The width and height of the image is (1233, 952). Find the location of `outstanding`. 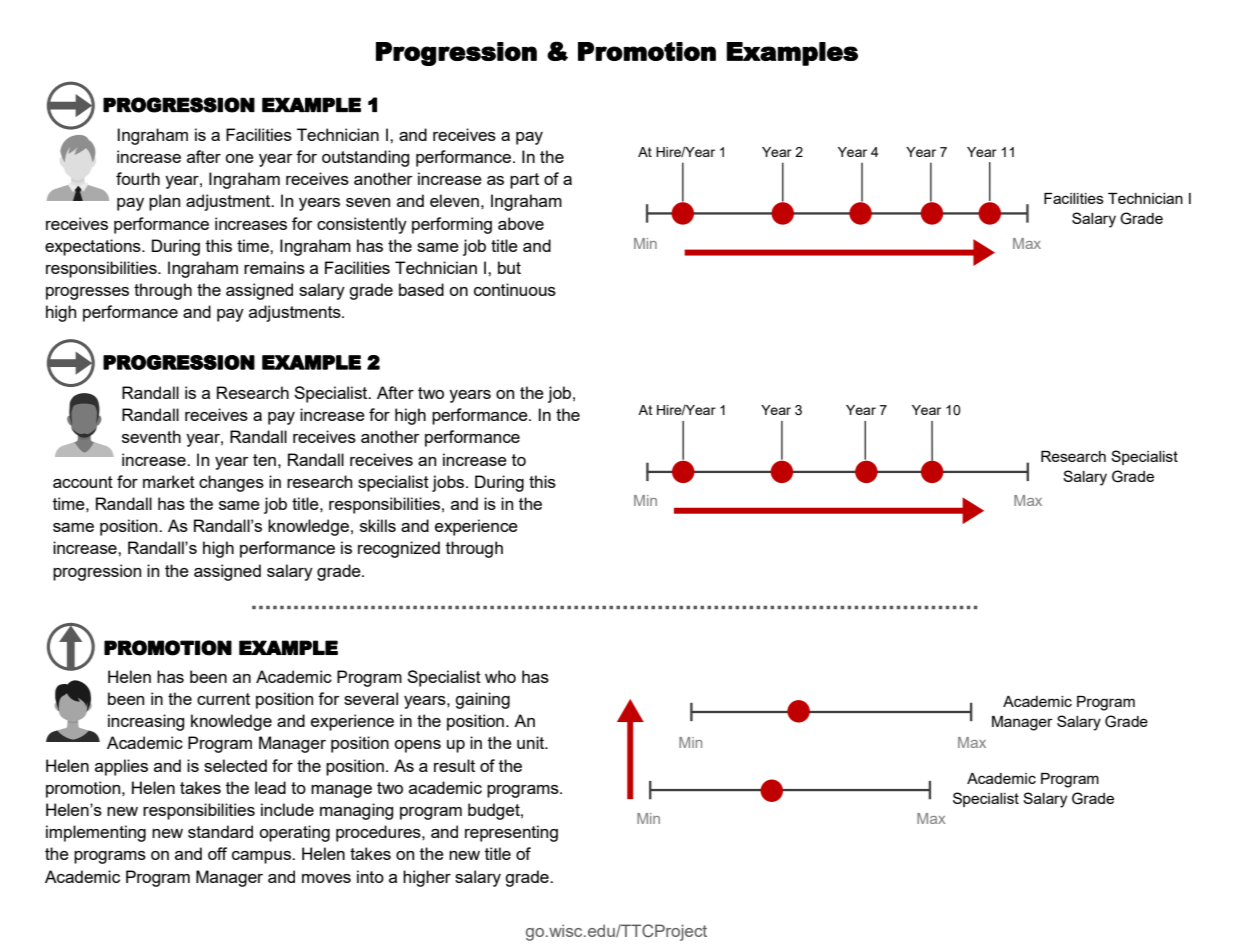

outstanding is located at coordinates (366, 158).
